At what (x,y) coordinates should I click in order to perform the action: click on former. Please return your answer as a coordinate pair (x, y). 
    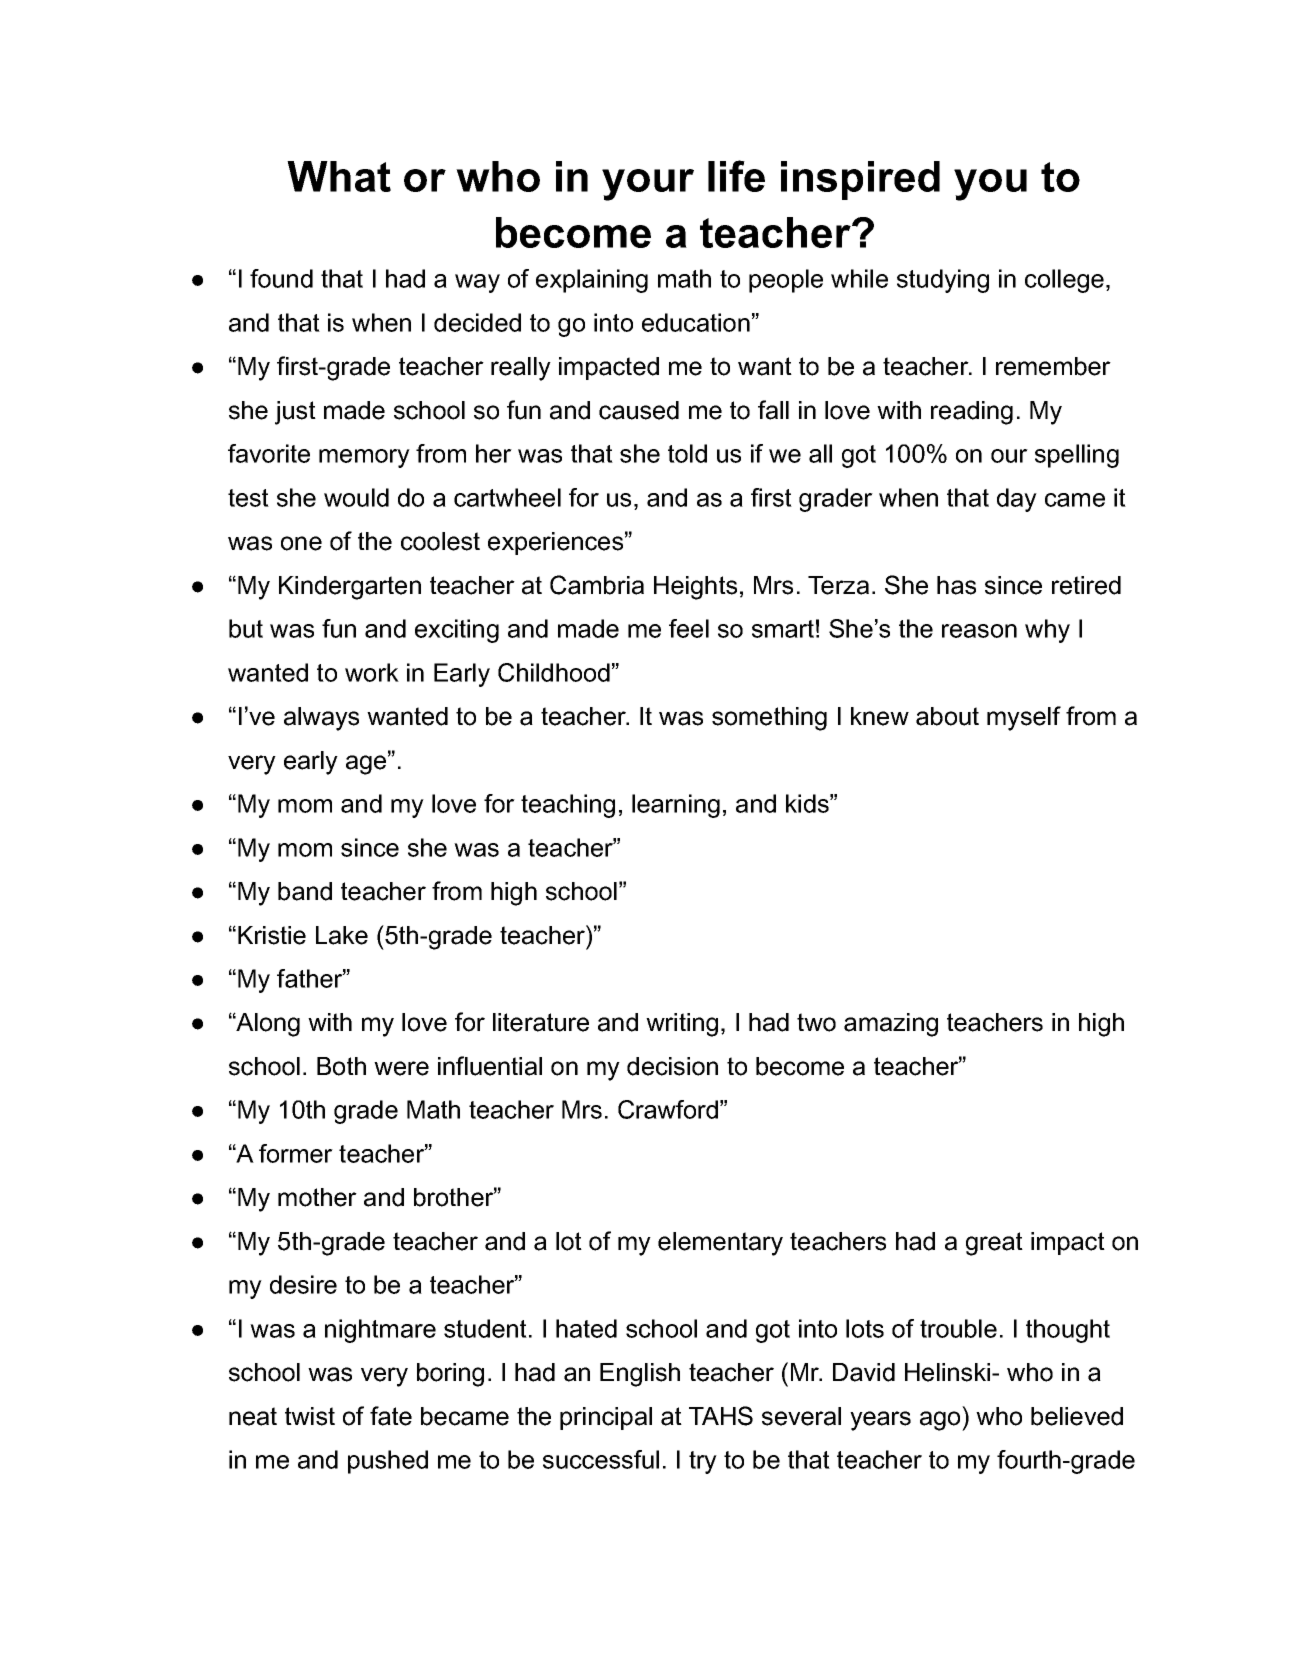
    Looking at the image, I should click on (296, 1153).
